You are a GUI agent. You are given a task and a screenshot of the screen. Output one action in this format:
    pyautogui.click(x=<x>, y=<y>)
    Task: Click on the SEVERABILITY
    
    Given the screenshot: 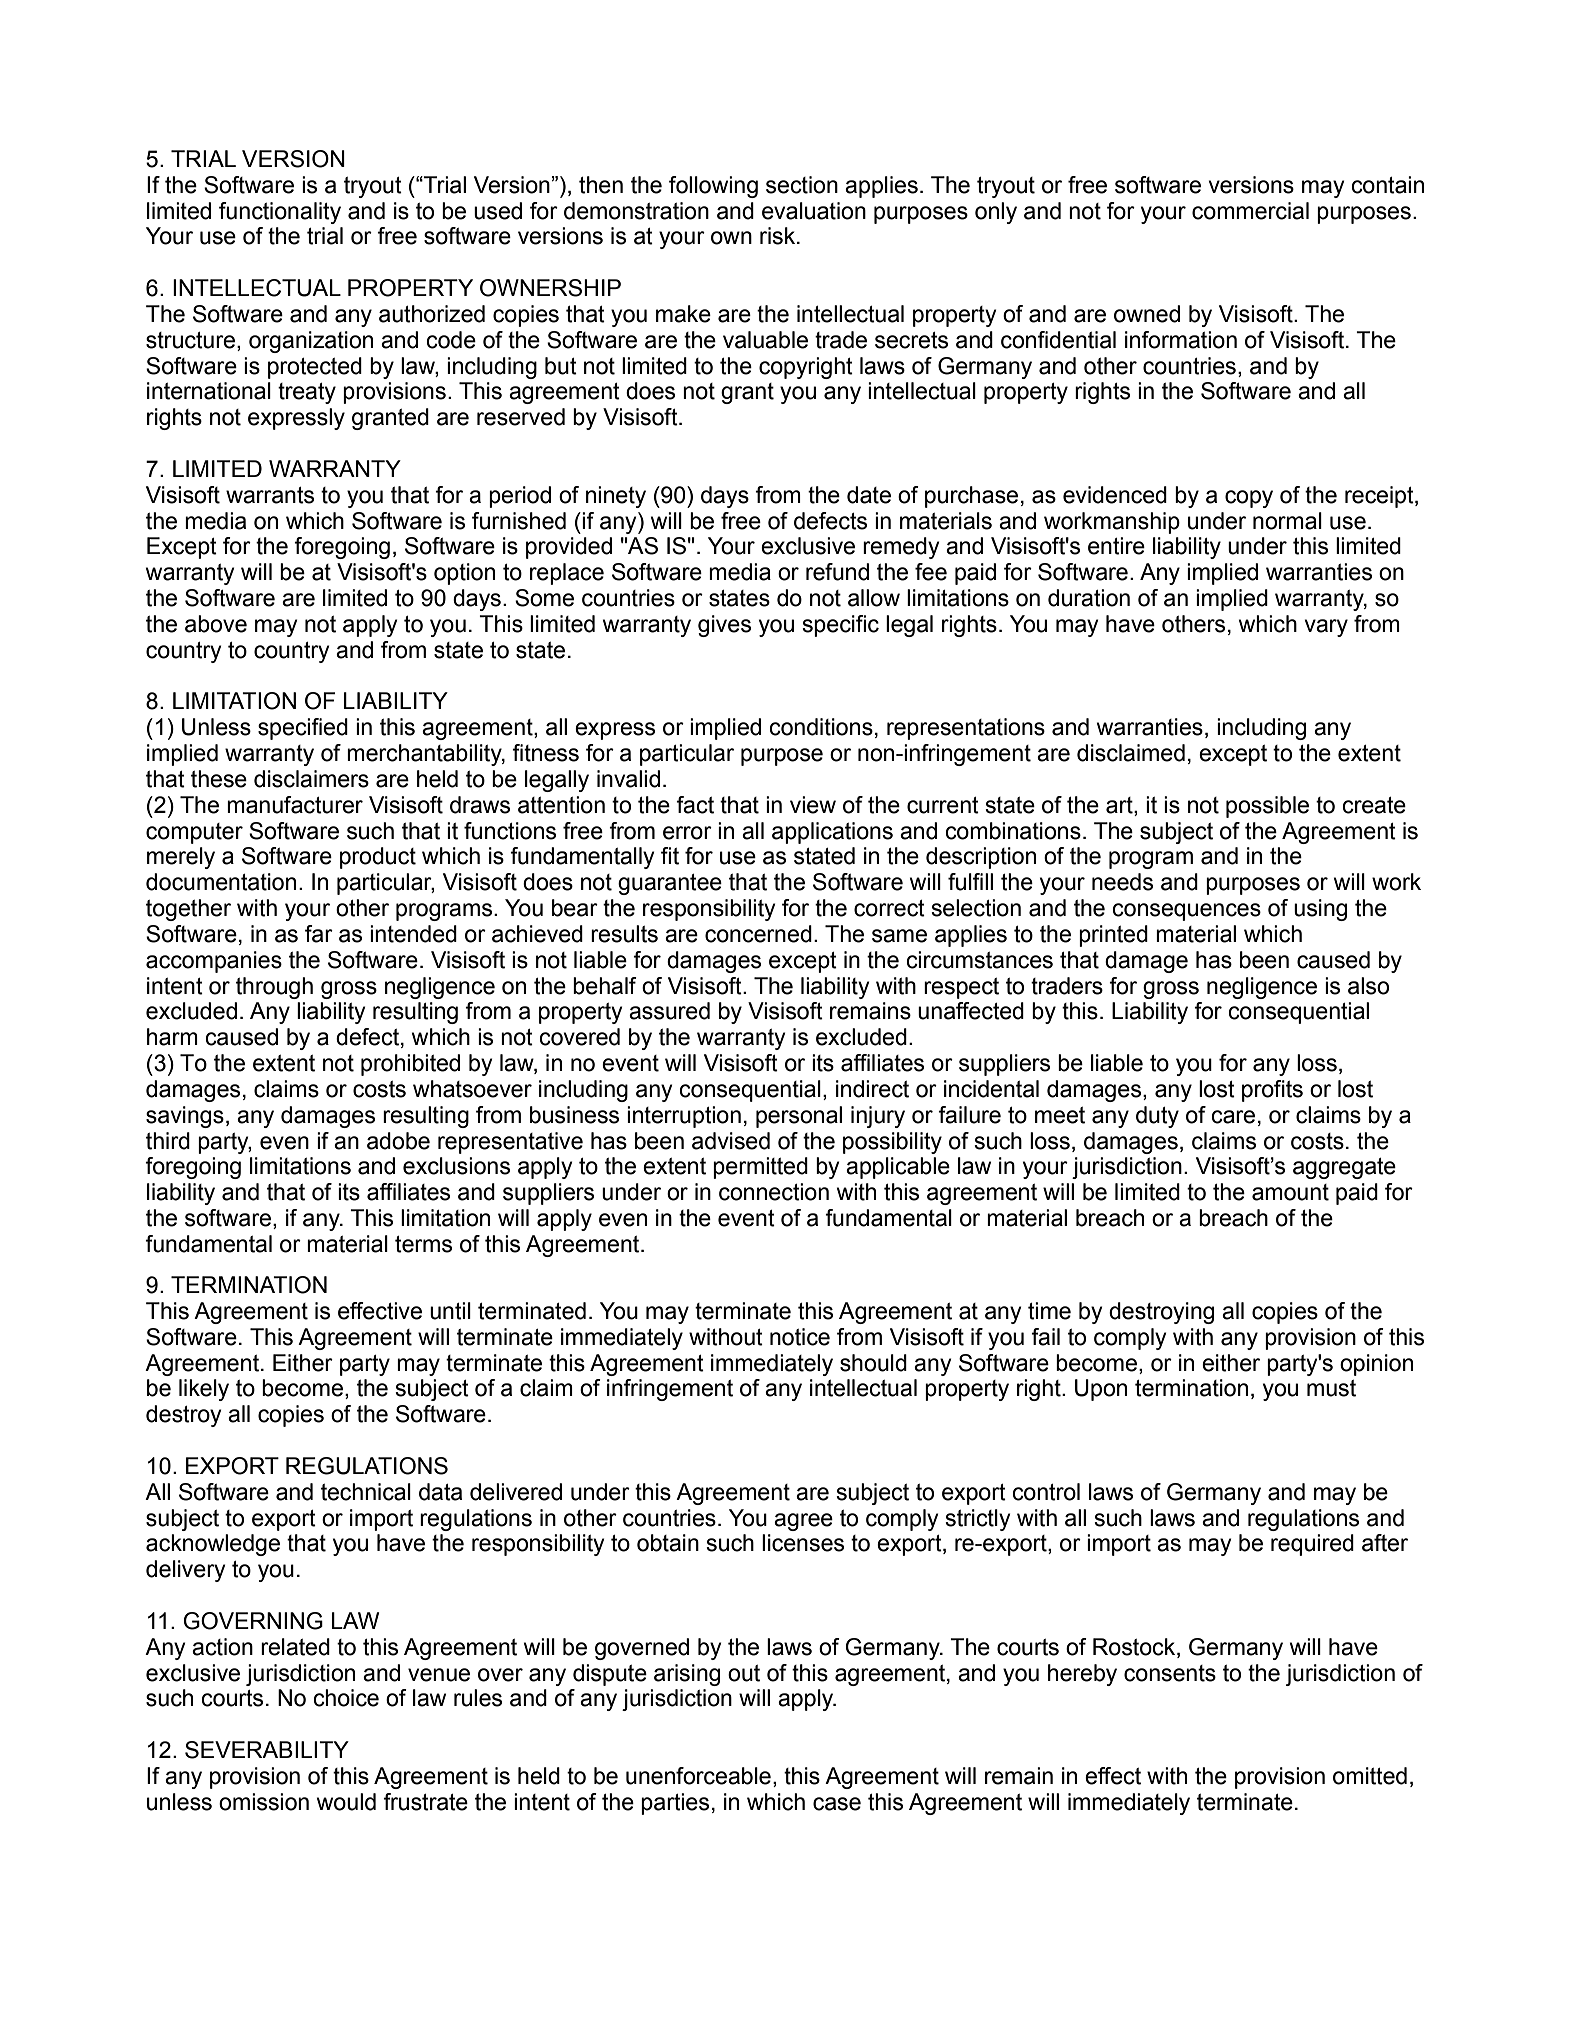 What is the action you would take?
    pyautogui.click(x=267, y=1750)
